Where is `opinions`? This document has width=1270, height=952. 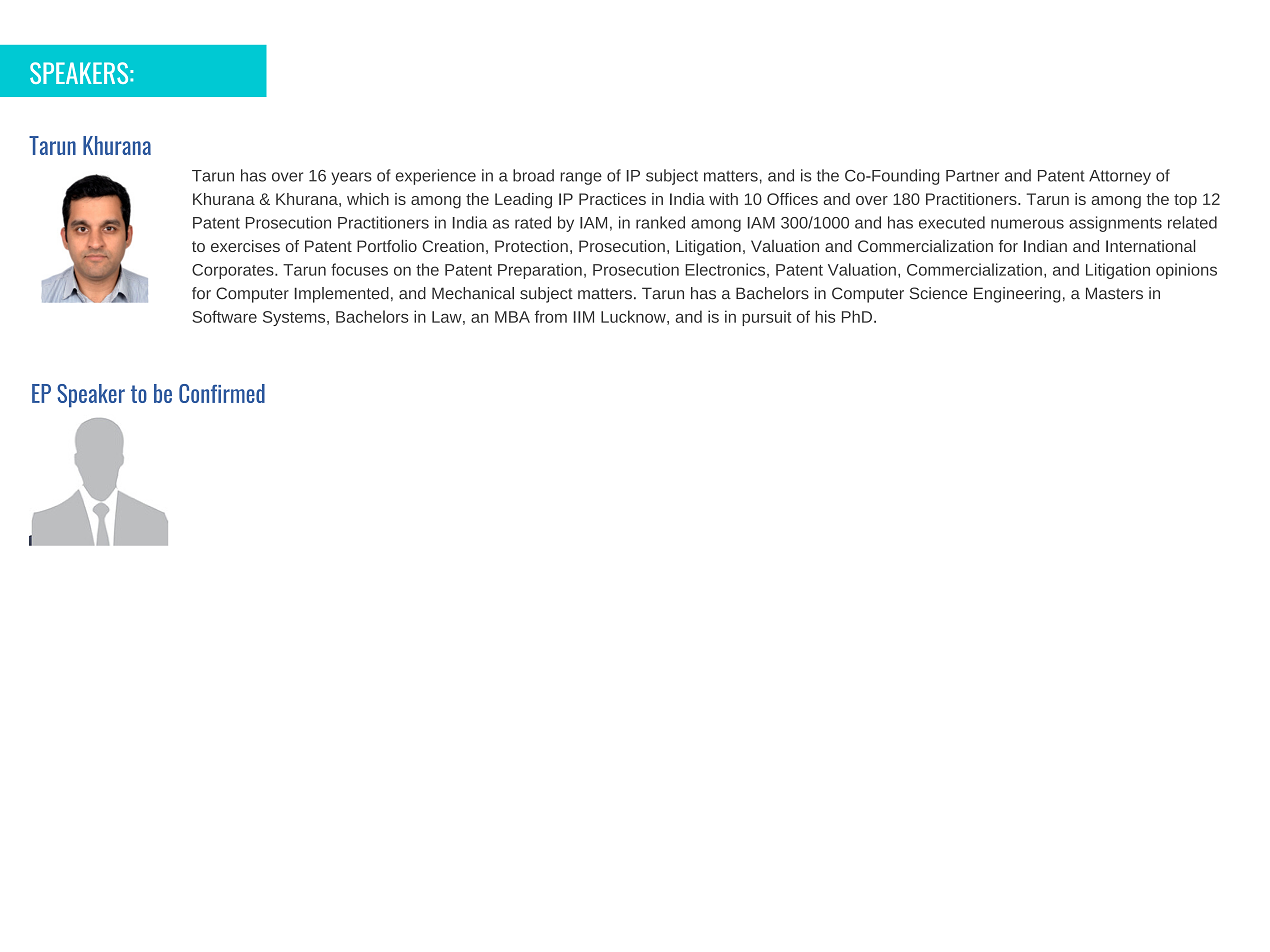
opinions is located at coordinates (1186, 271).
